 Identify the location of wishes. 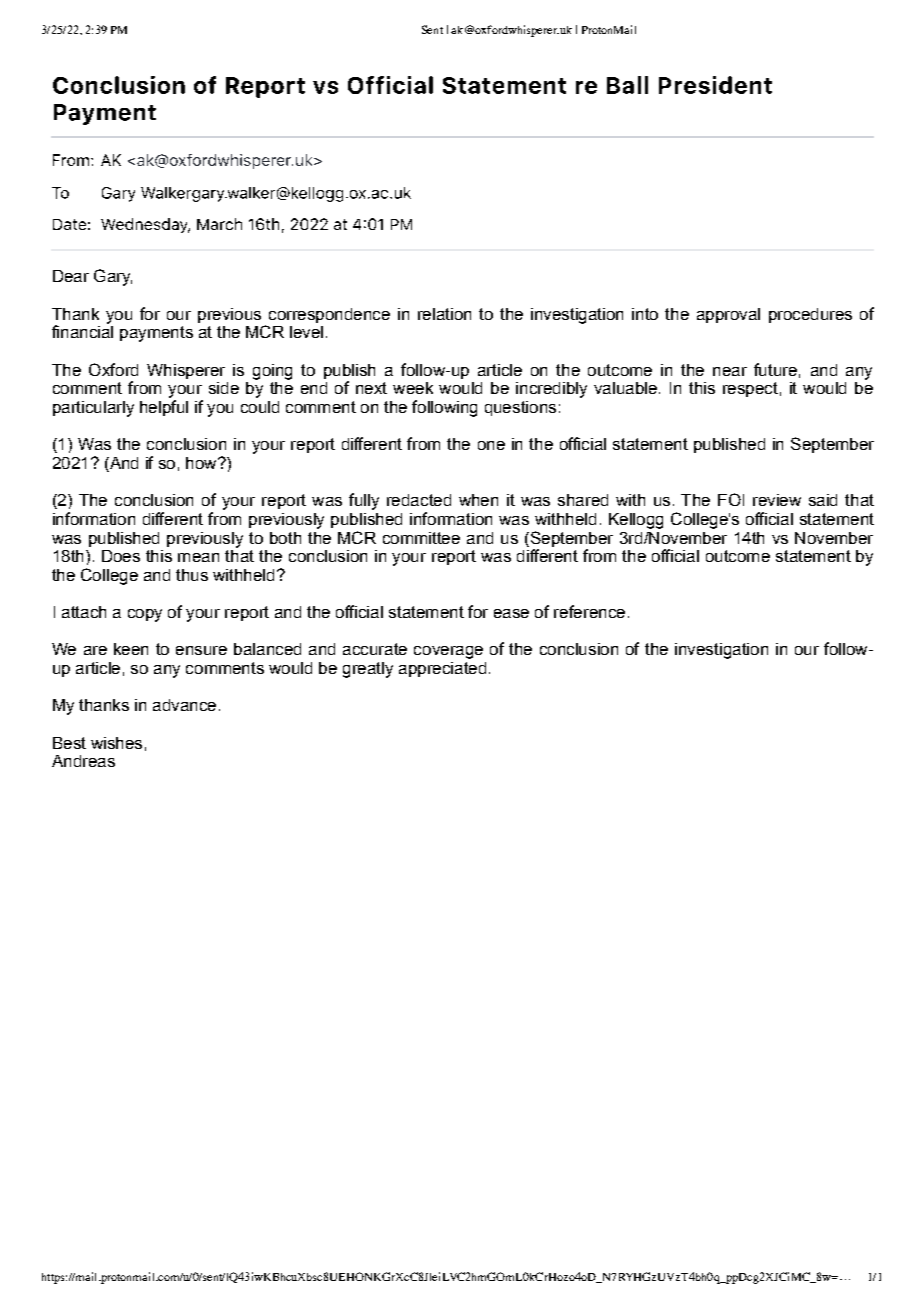
(116, 743).
